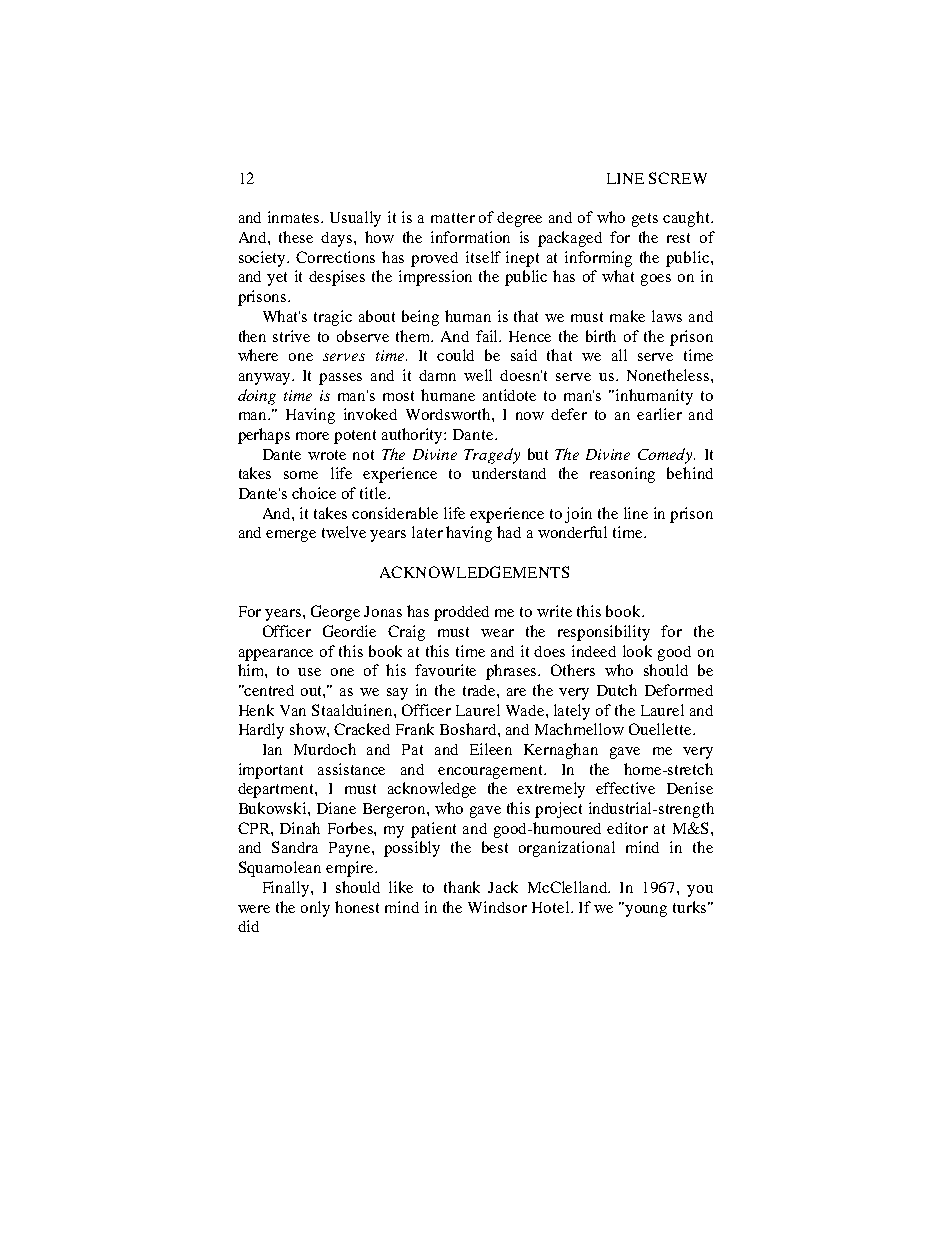  Describe the element at coordinates (453, 218) in the screenshot. I see `matter` at that location.
